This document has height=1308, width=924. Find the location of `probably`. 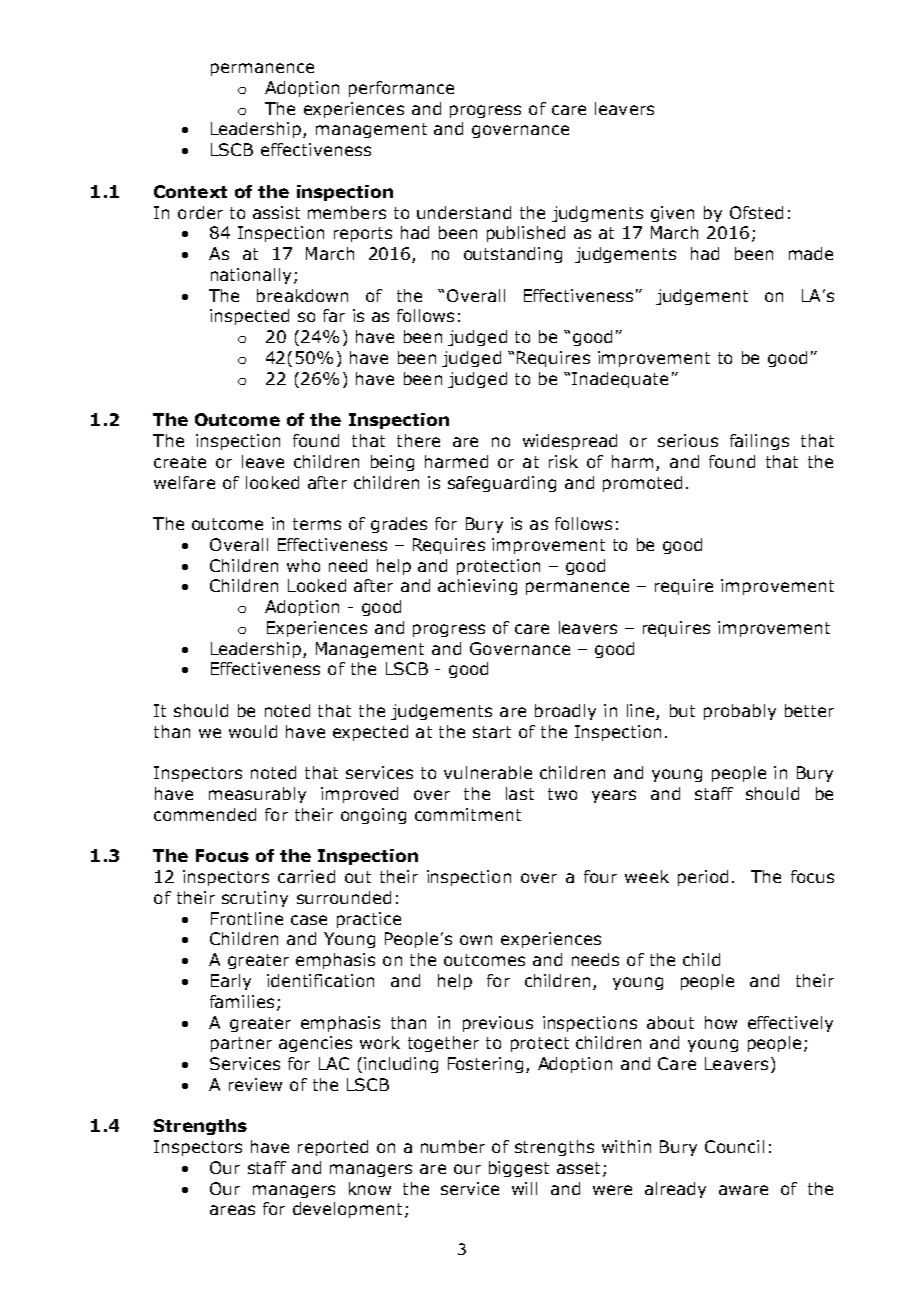

probably is located at coordinates (740, 712).
